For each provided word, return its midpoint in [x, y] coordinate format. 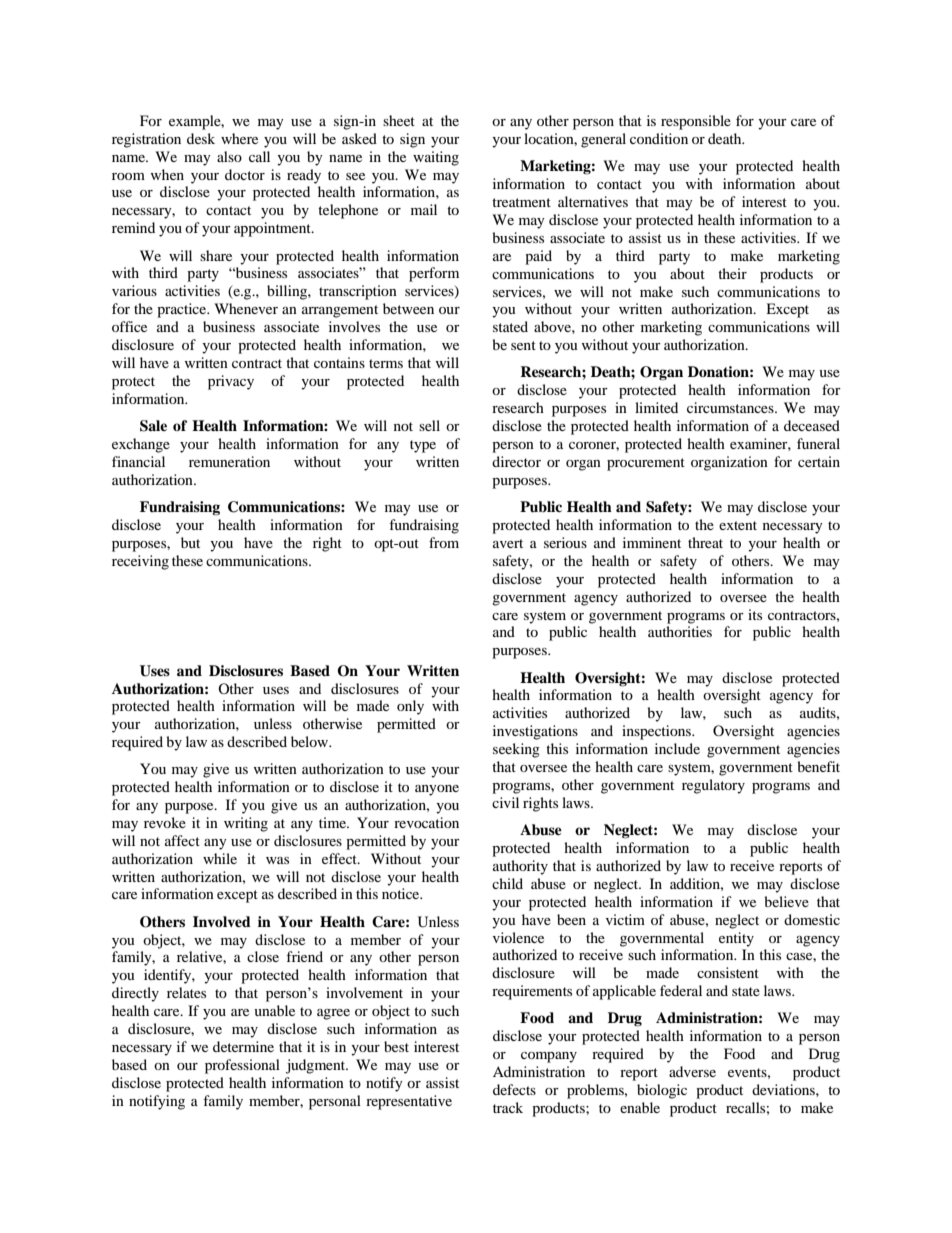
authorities [680, 631]
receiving [140, 562]
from [444, 542]
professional [242, 1066]
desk [201, 138]
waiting [436, 158]
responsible [696, 122]
